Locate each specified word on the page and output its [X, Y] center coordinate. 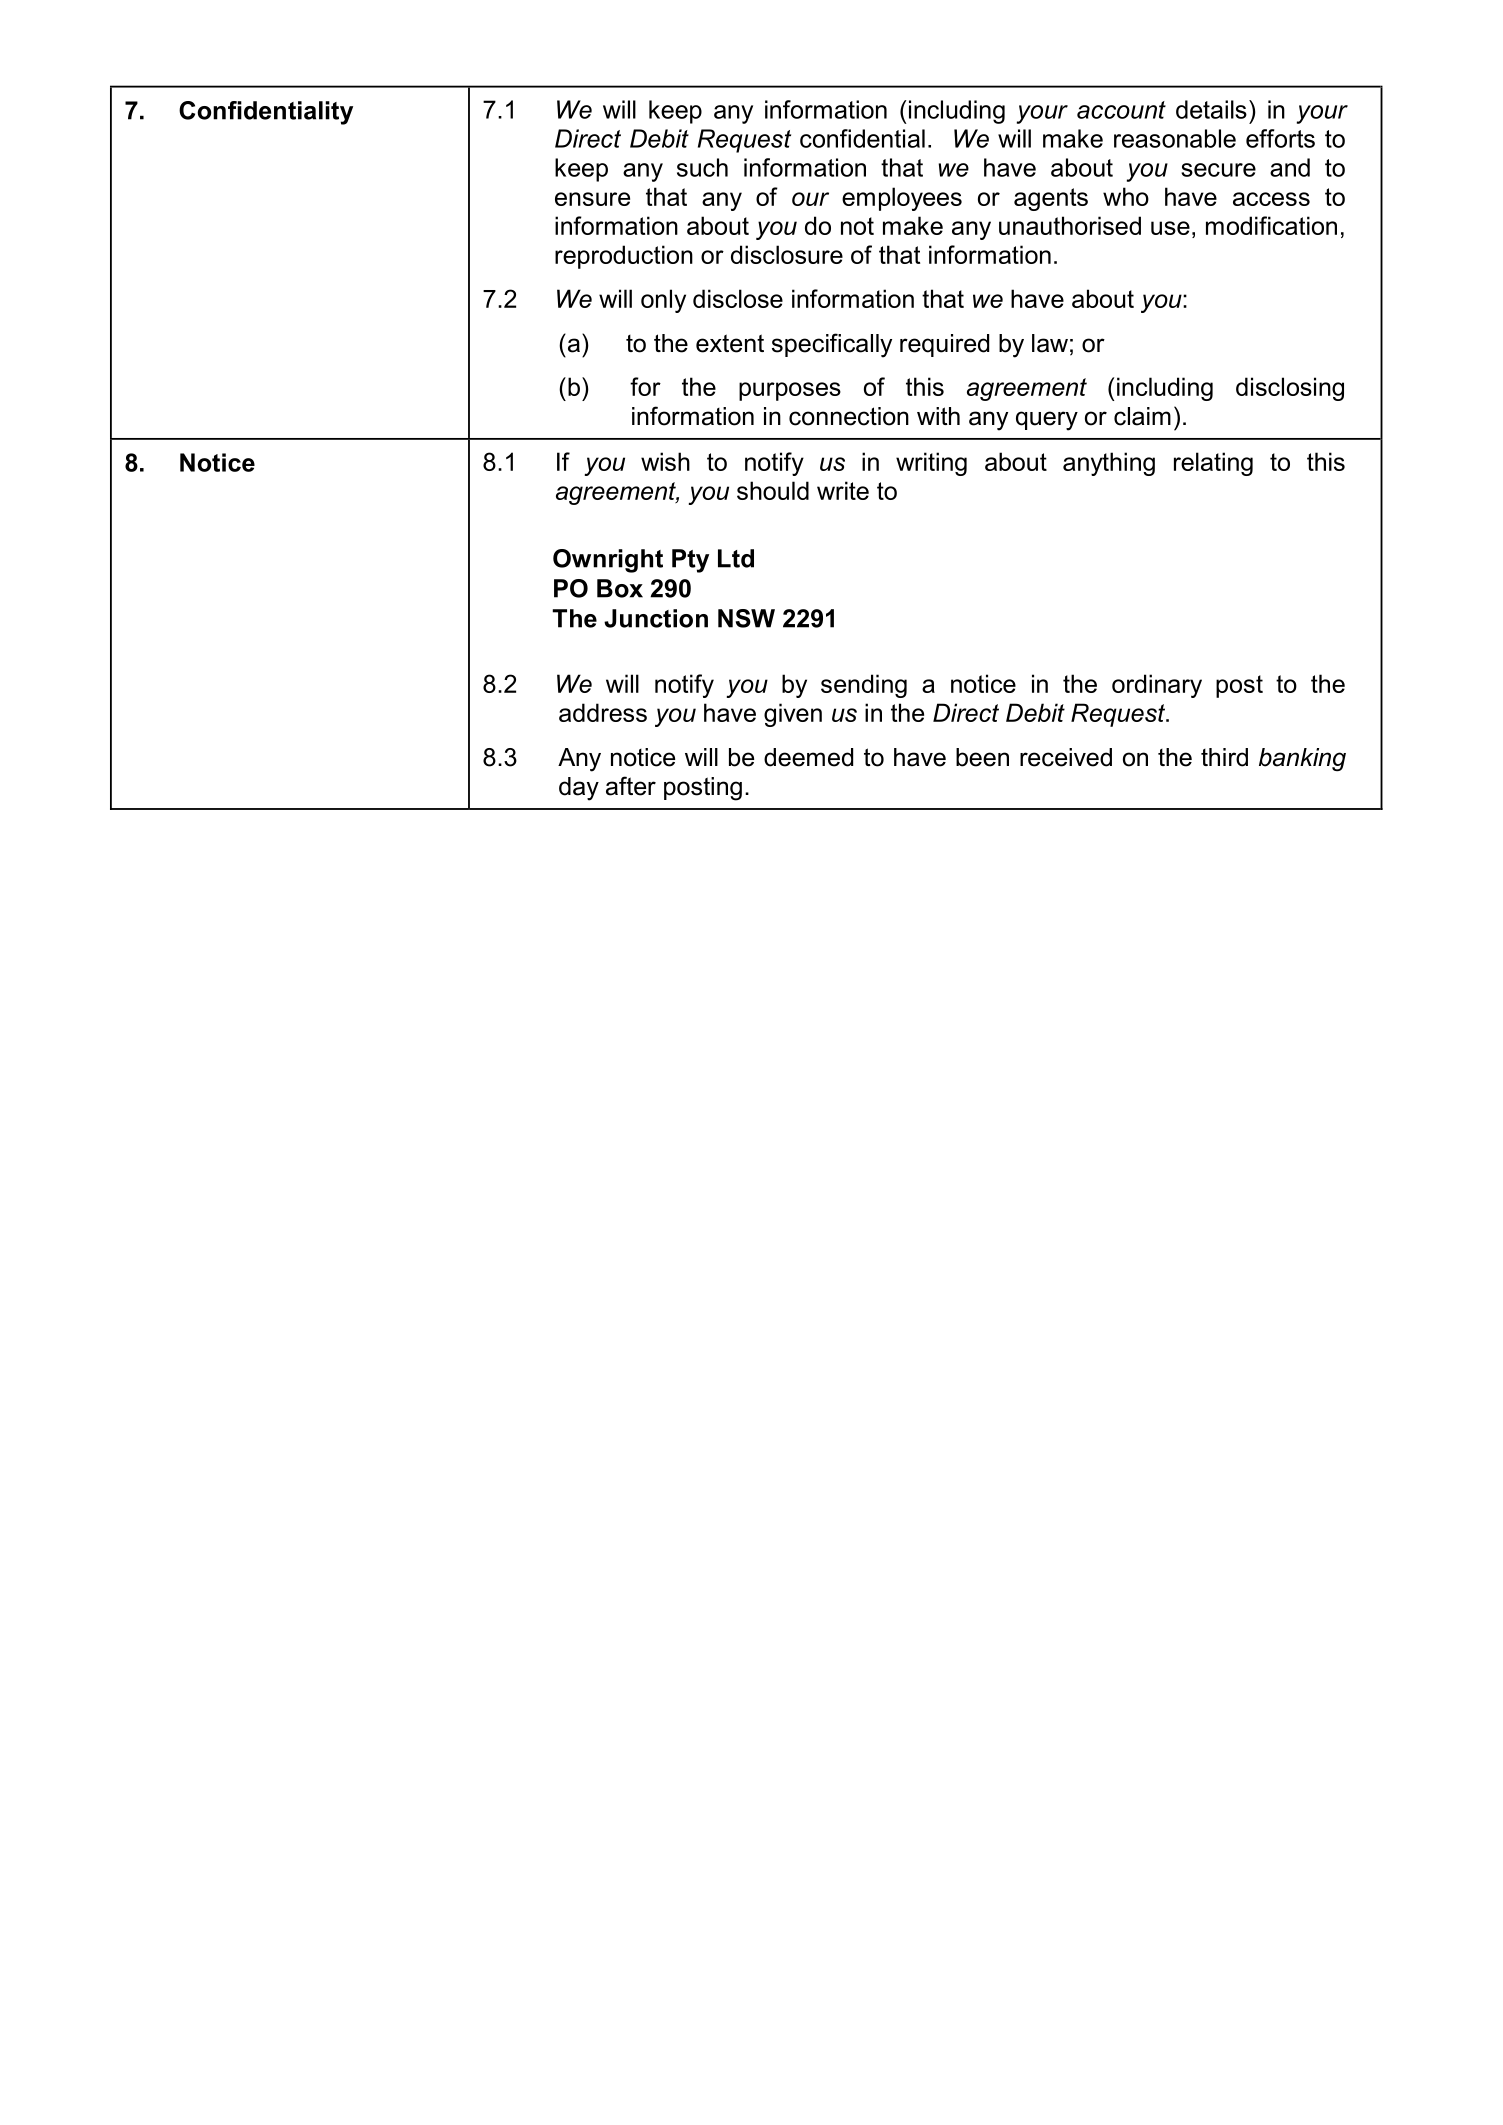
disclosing [1290, 389]
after [631, 786]
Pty [690, 561]
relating [1213, 464]
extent [730, 343]
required [944, 345]
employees [902, 199]
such [702, 167]
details [1211, 109]
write [843, 490]
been [982, 757]
